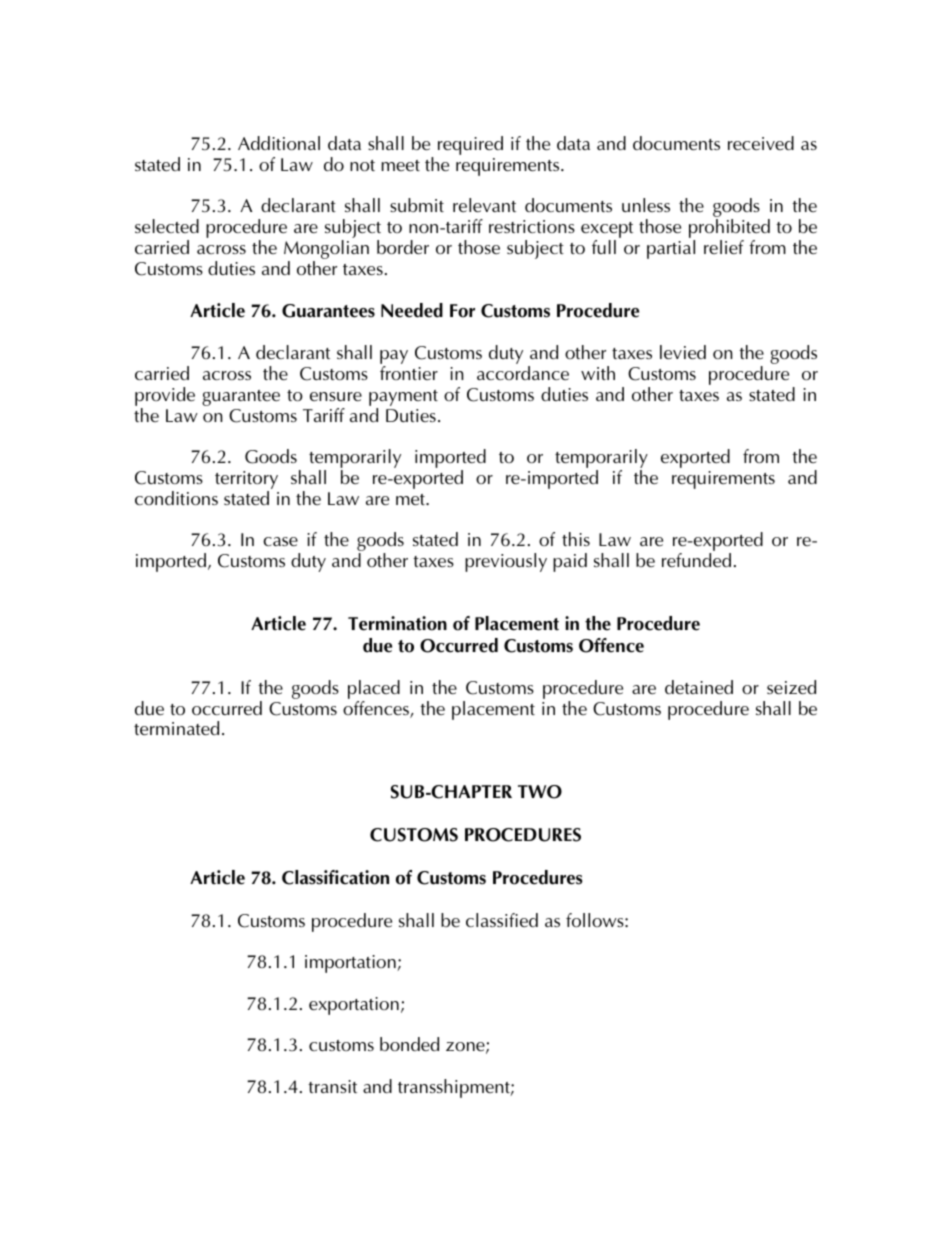  Describe the element at coordinates (335, 877) in the page. I see `Classification` at that location.
